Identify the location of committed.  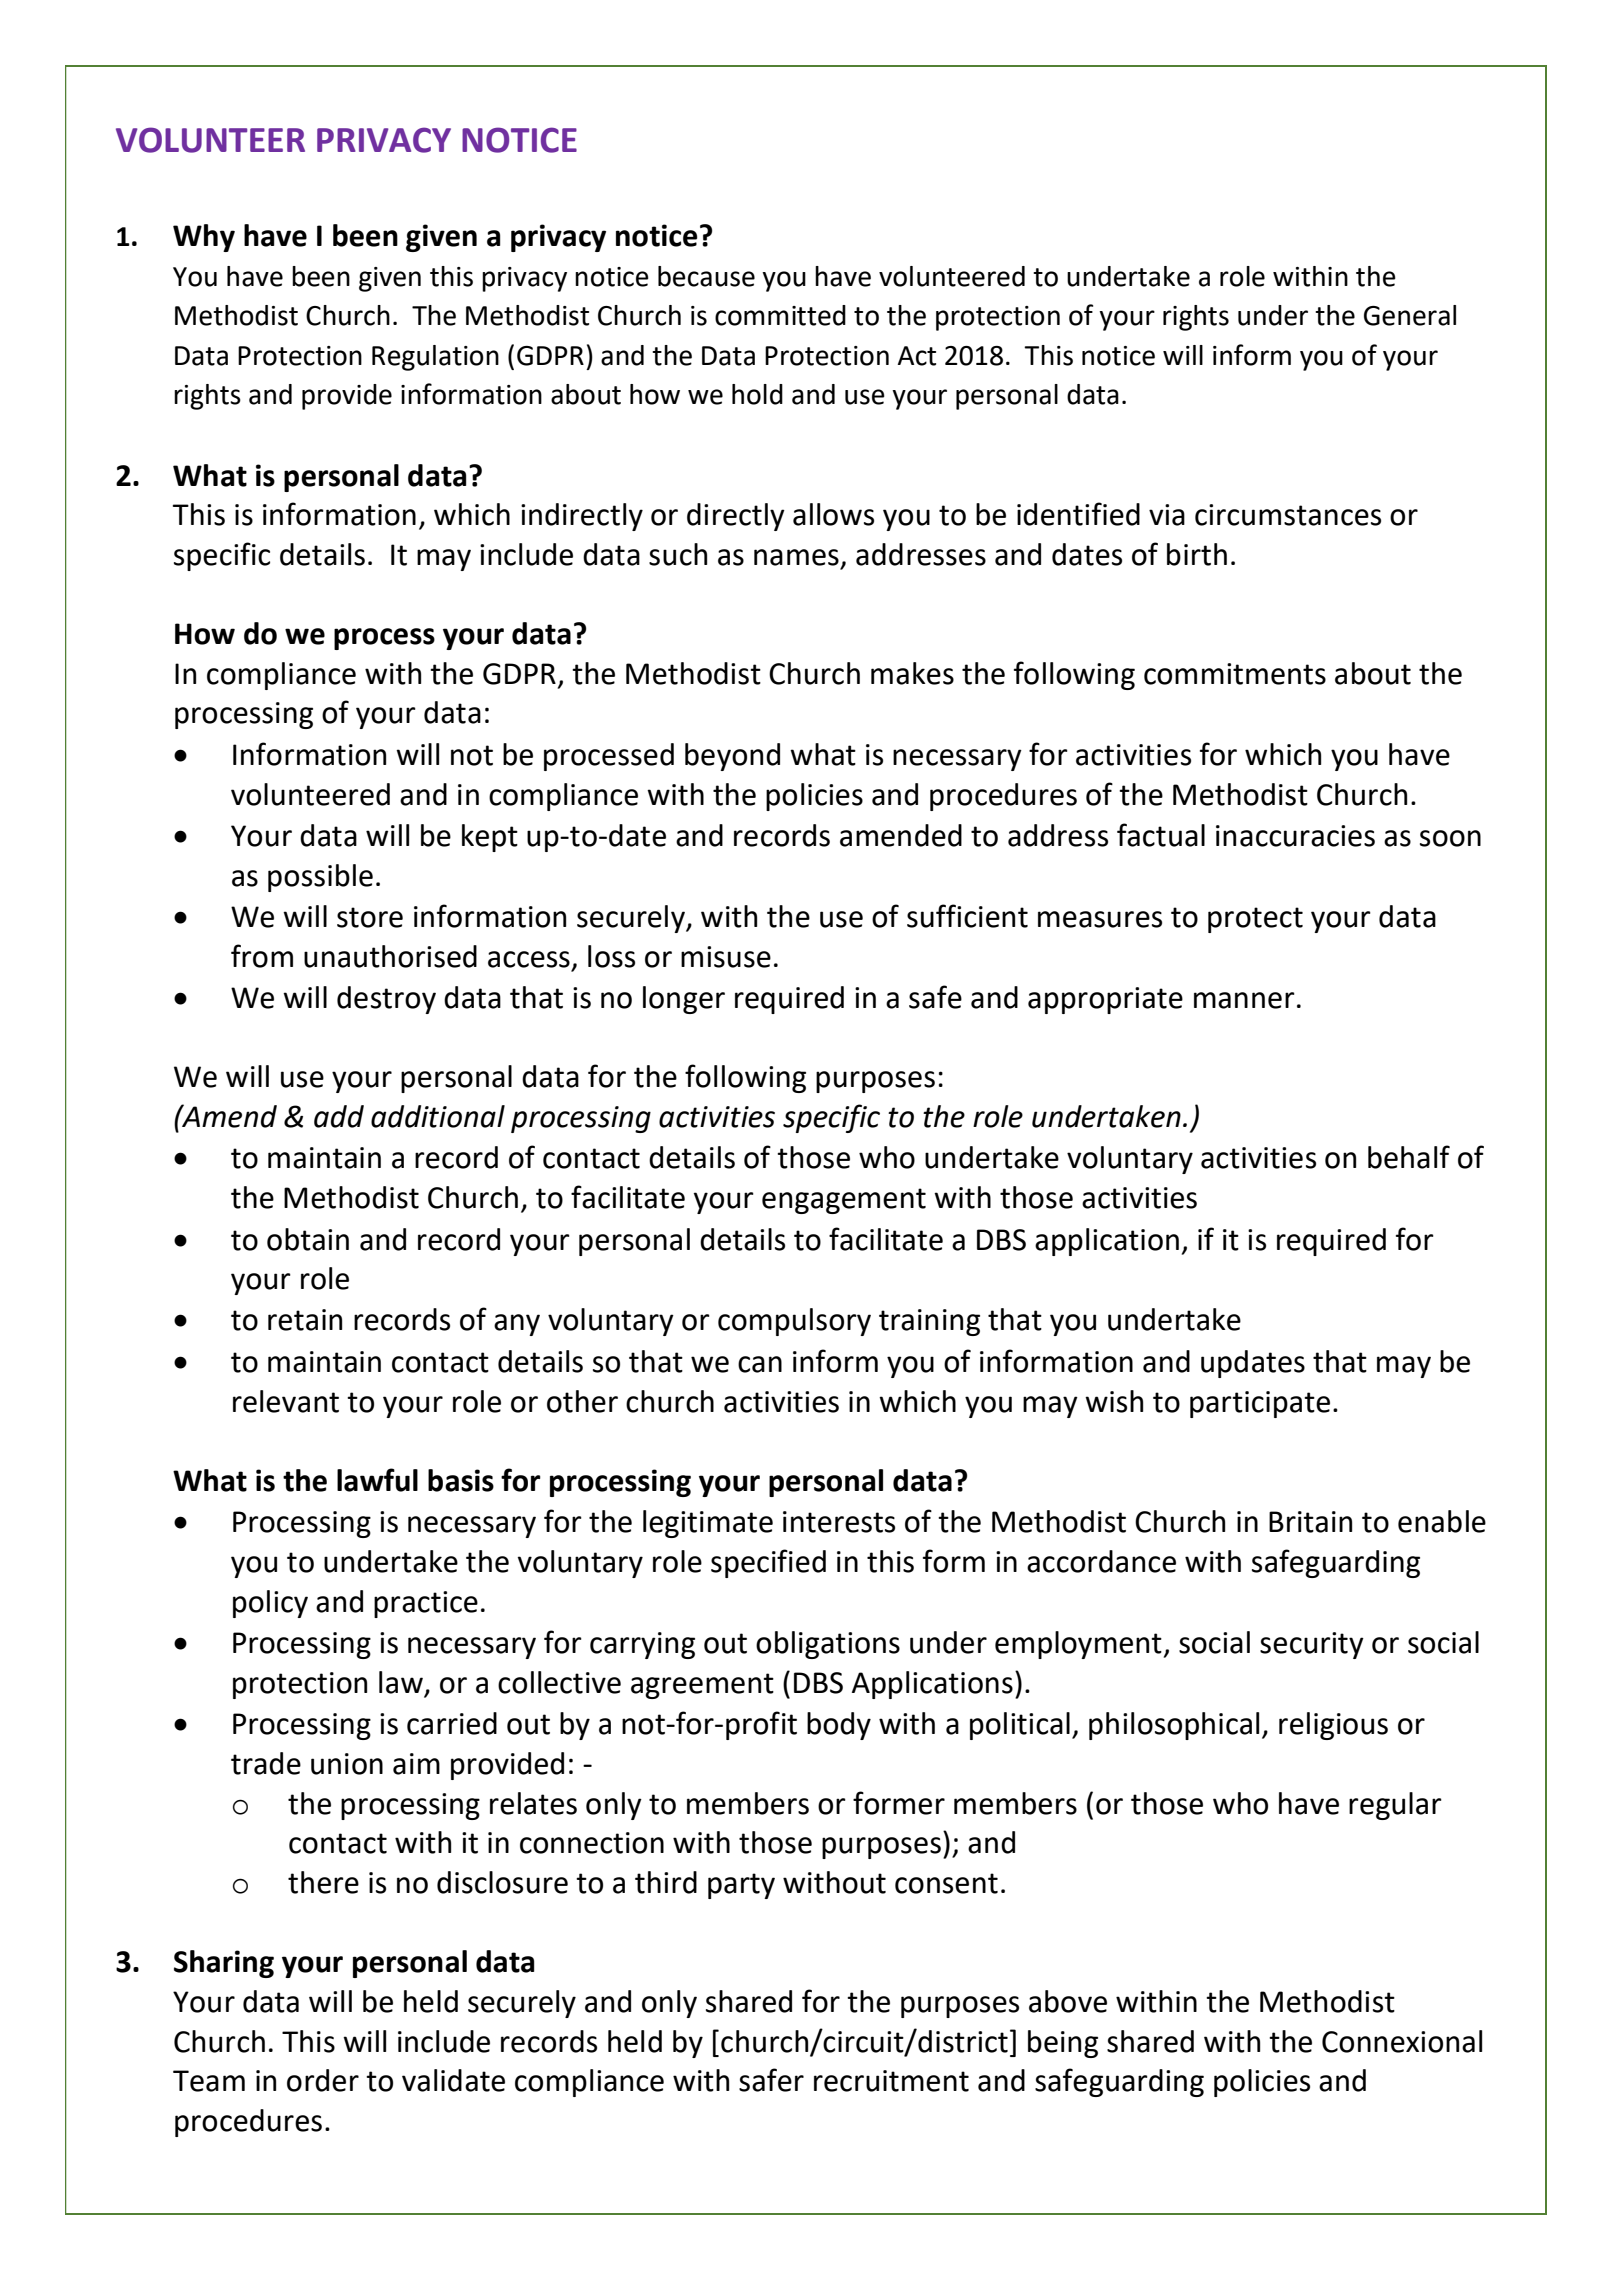
(780, 315).
